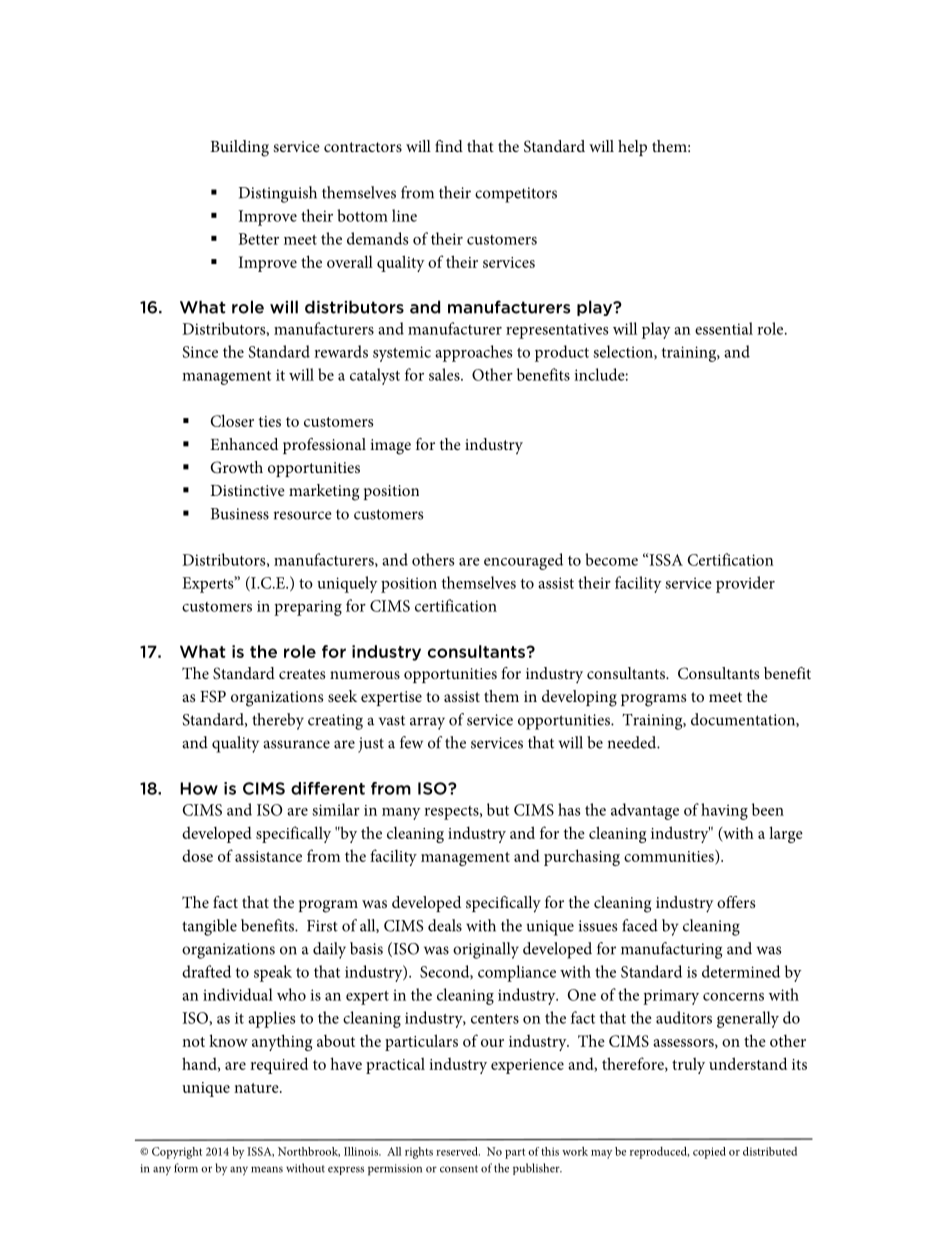 The image size is (952, 1233). Describe the element at coordinates (458, 1151) in the page. I see `reserved` at that location.
